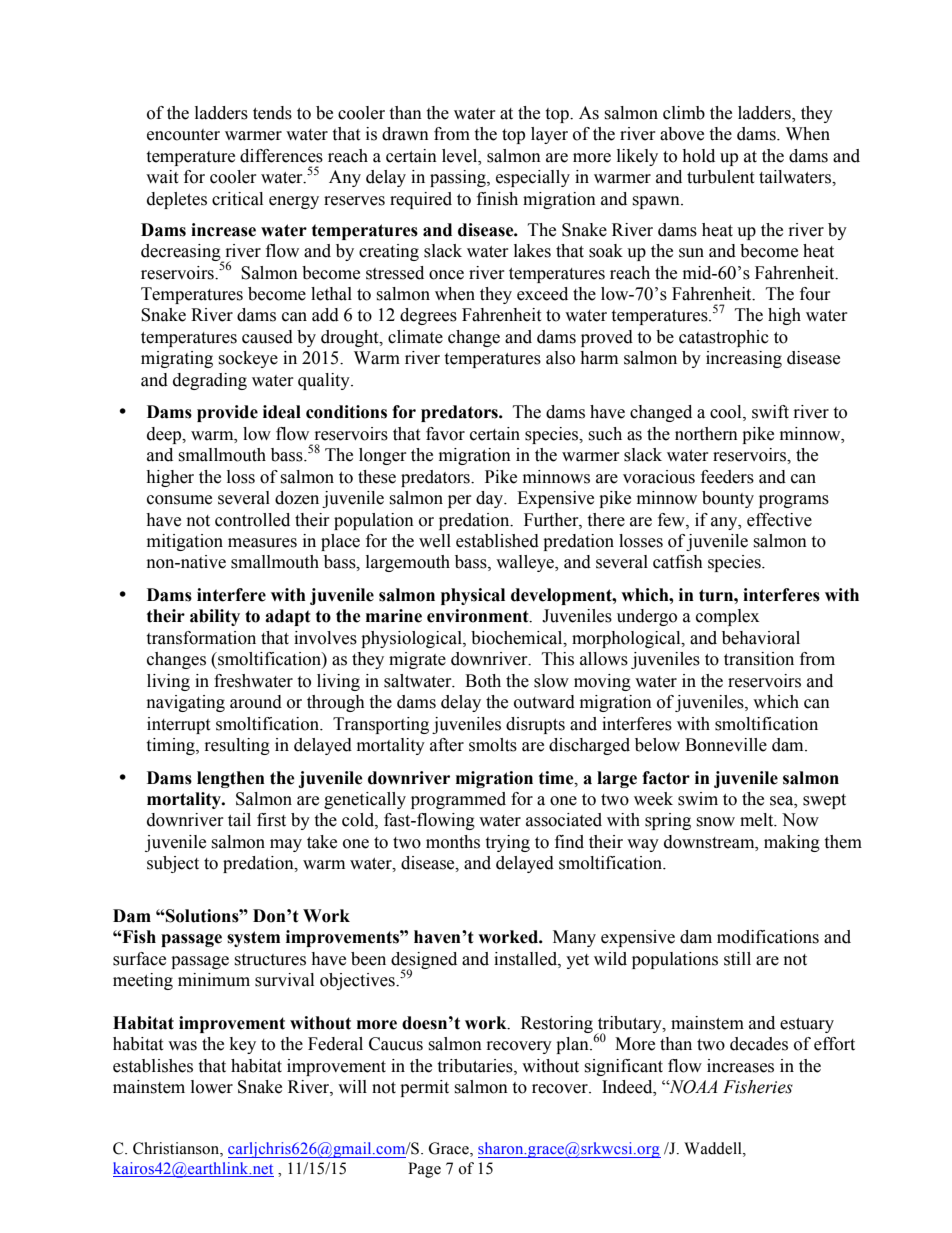  Describe the element at coordinates (459, 178) in the screenshot. I see `passing` at that location.
